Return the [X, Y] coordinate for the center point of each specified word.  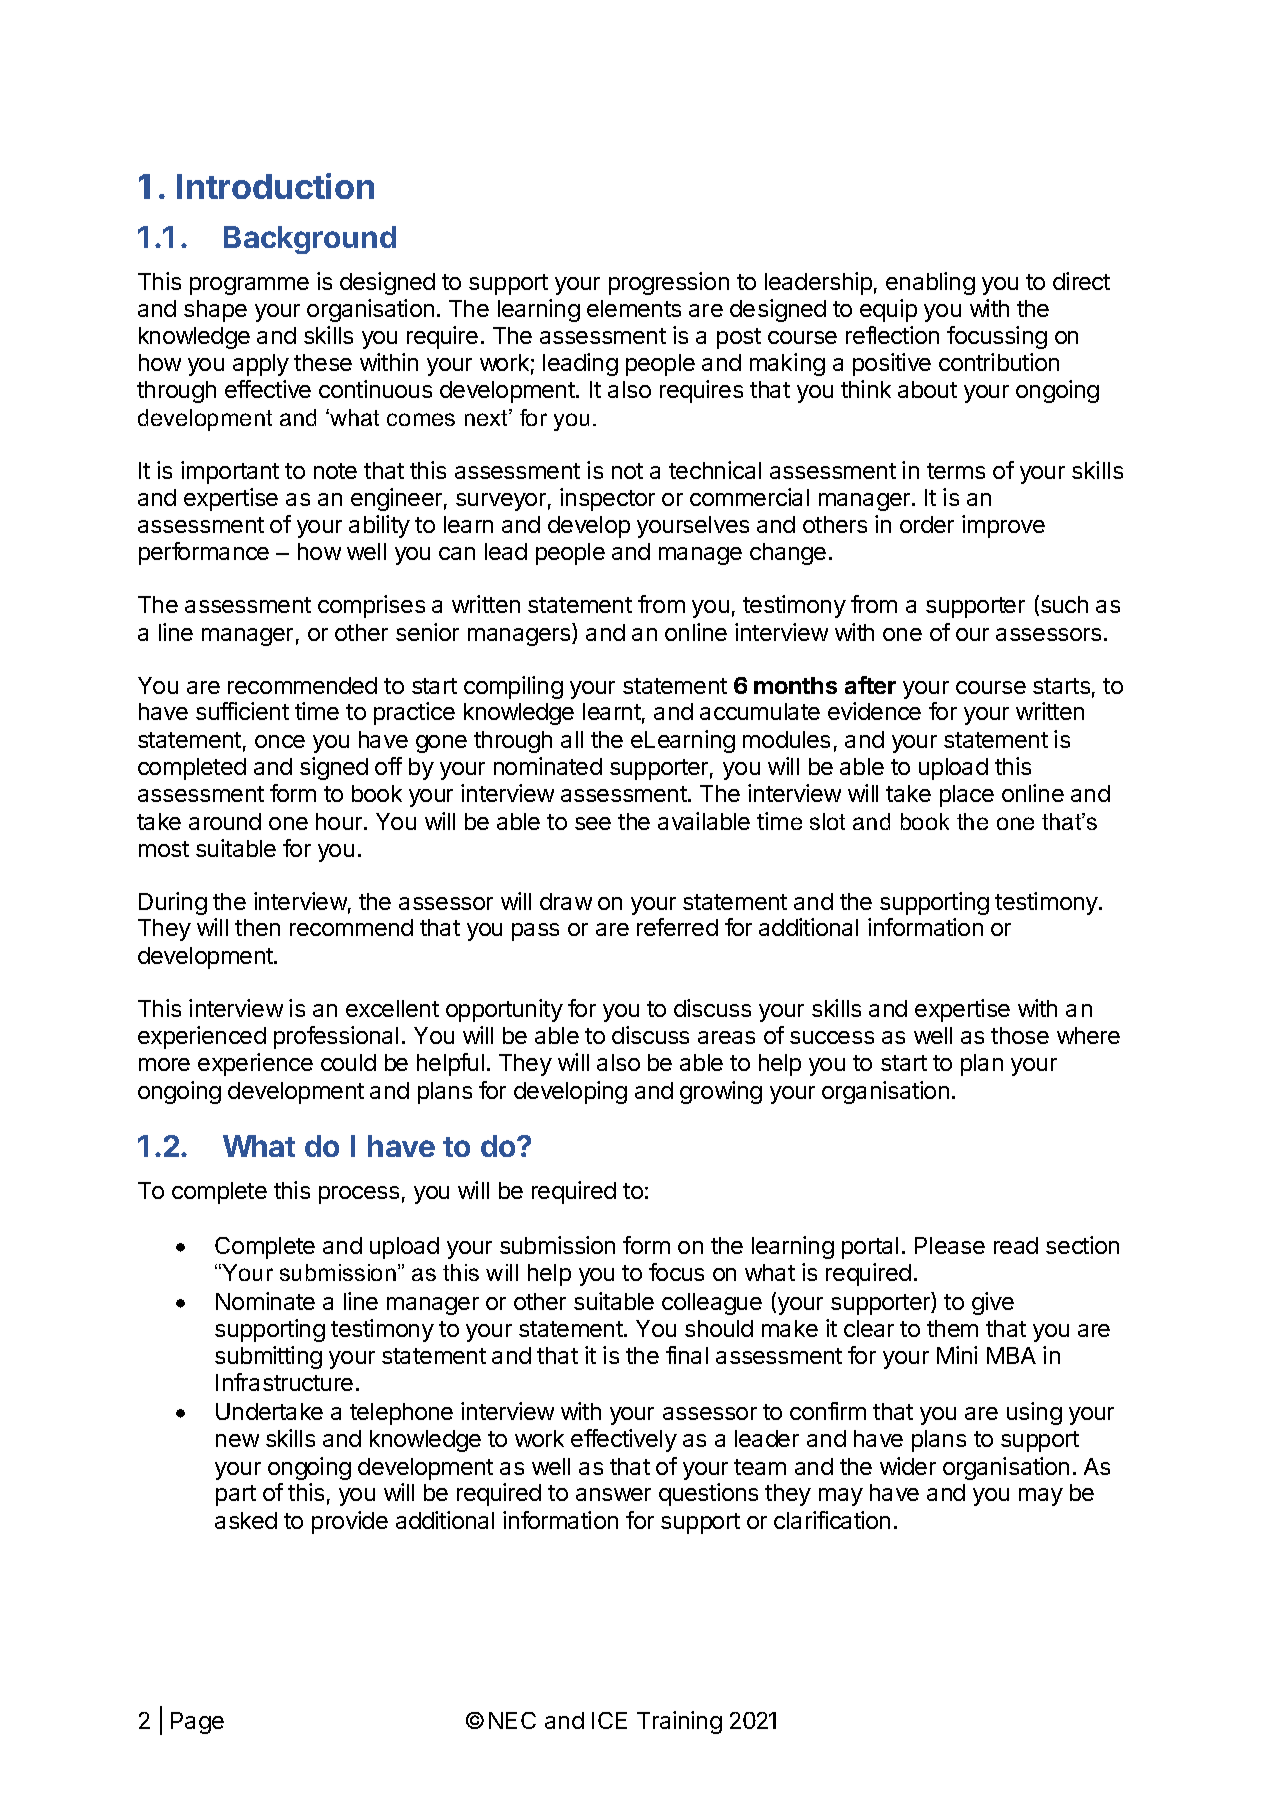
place [967, 796]
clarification [832, 1520]
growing [721, 1092]
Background [310, 240]
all [572, 739]
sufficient [242, 711]
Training [679, 1722]
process [359, 1195]
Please [950, 1245]
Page [197, 1723]
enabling [930, 283]
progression [669, 283]
